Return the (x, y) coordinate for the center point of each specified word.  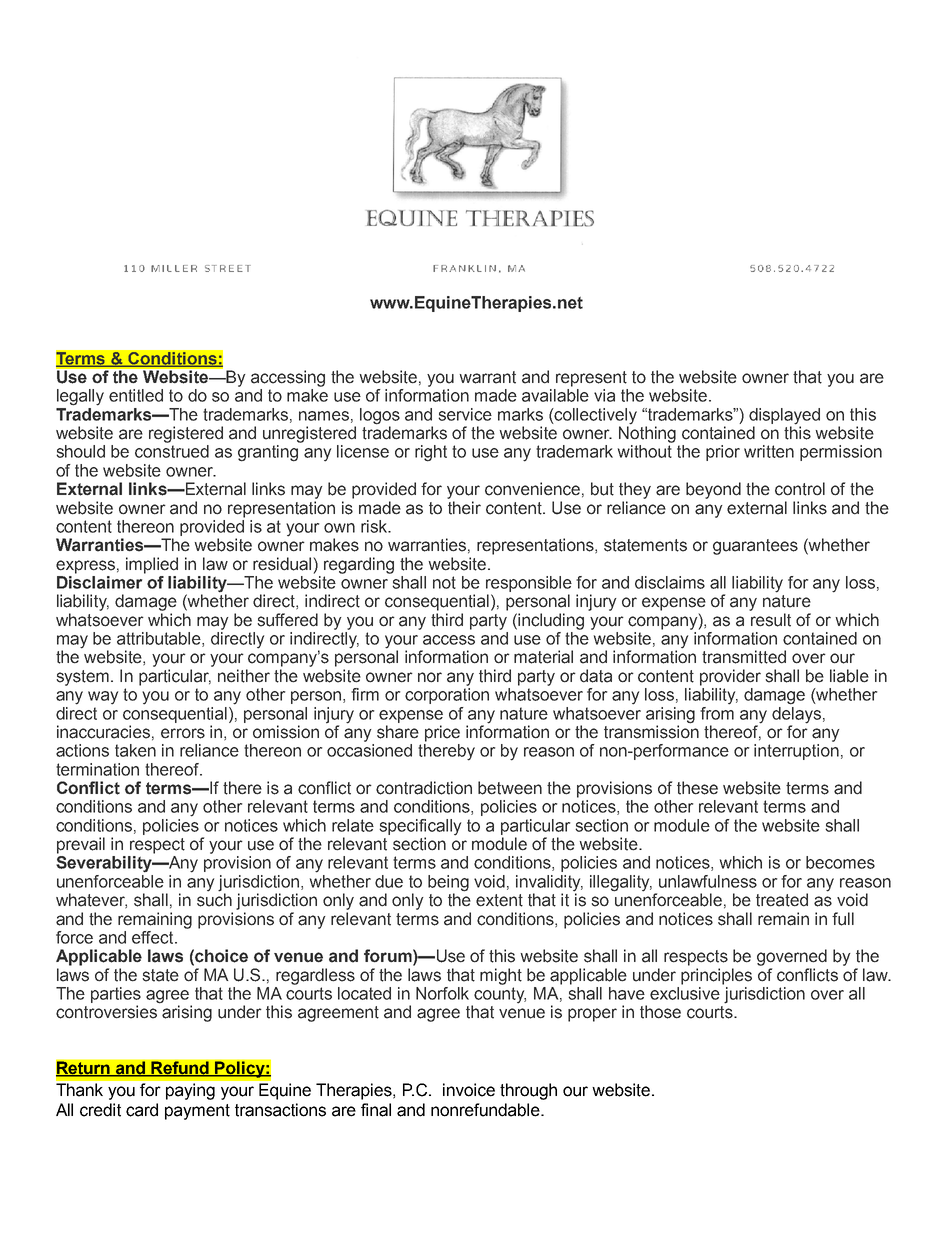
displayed (784, 416)
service (465, 414)
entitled (136, 395)
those (660, 1012)
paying (190, 1091)
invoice (469, 1090)
